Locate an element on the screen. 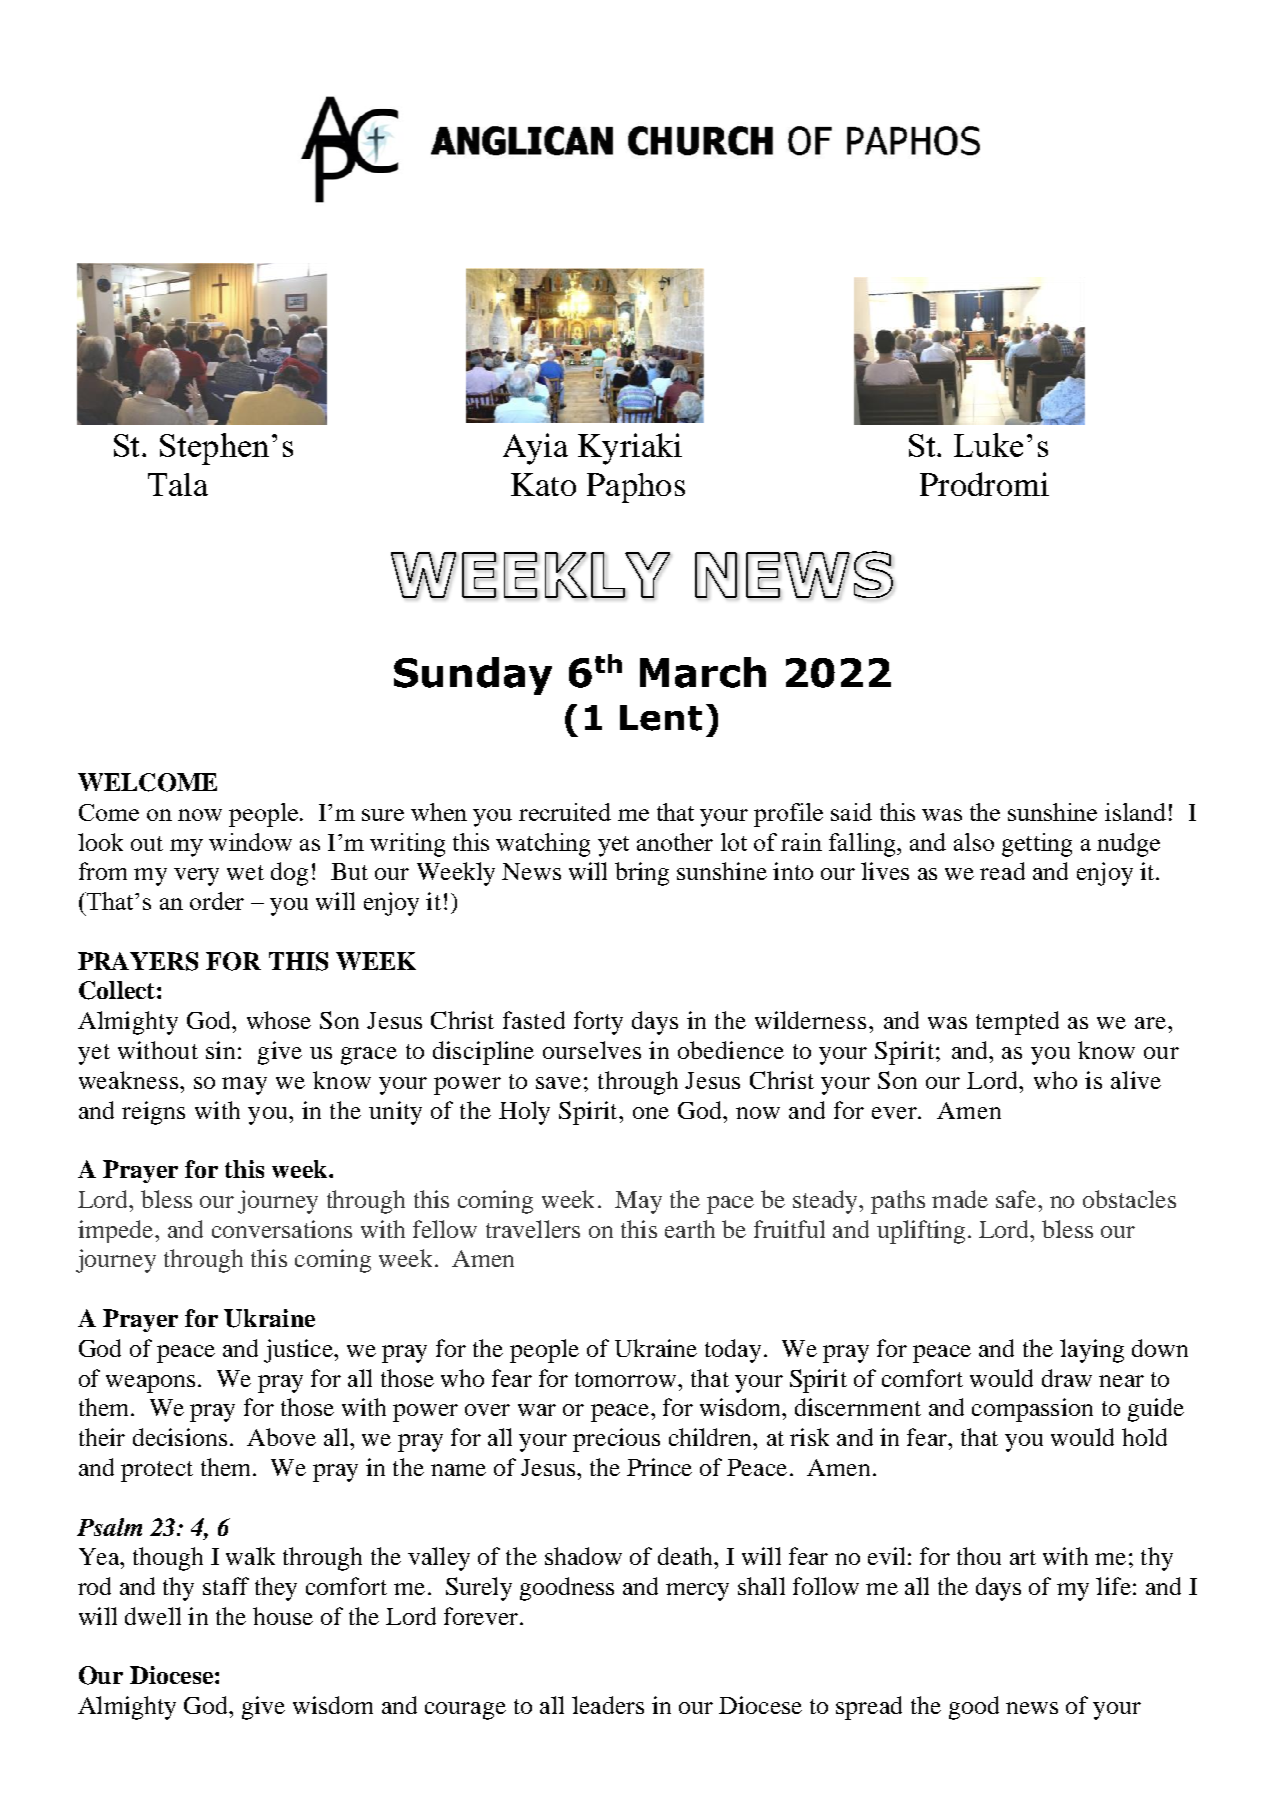  Tala is located at coordinates (178, 484).
